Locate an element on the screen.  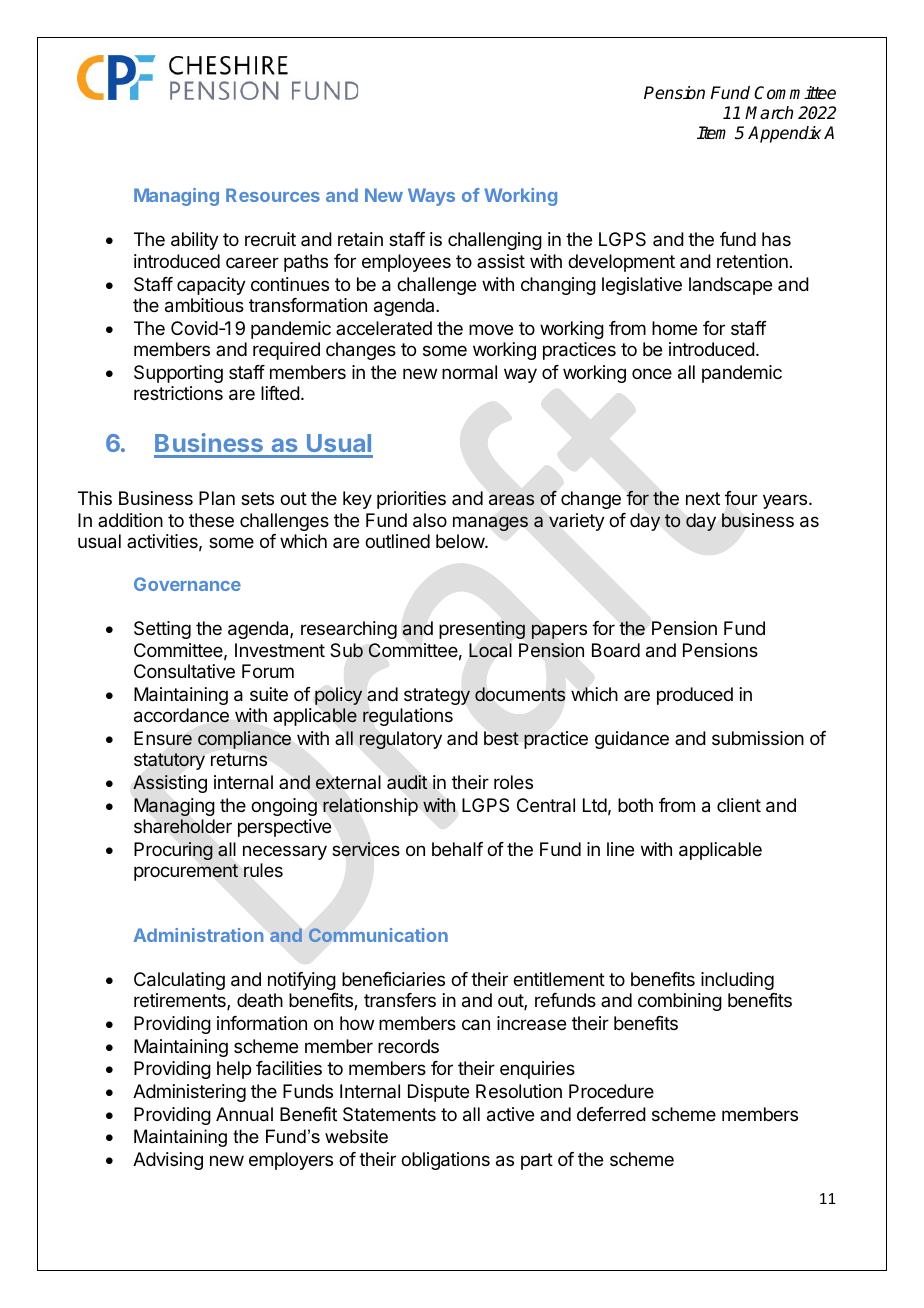
priorities is located at coordinates (411, 500).
